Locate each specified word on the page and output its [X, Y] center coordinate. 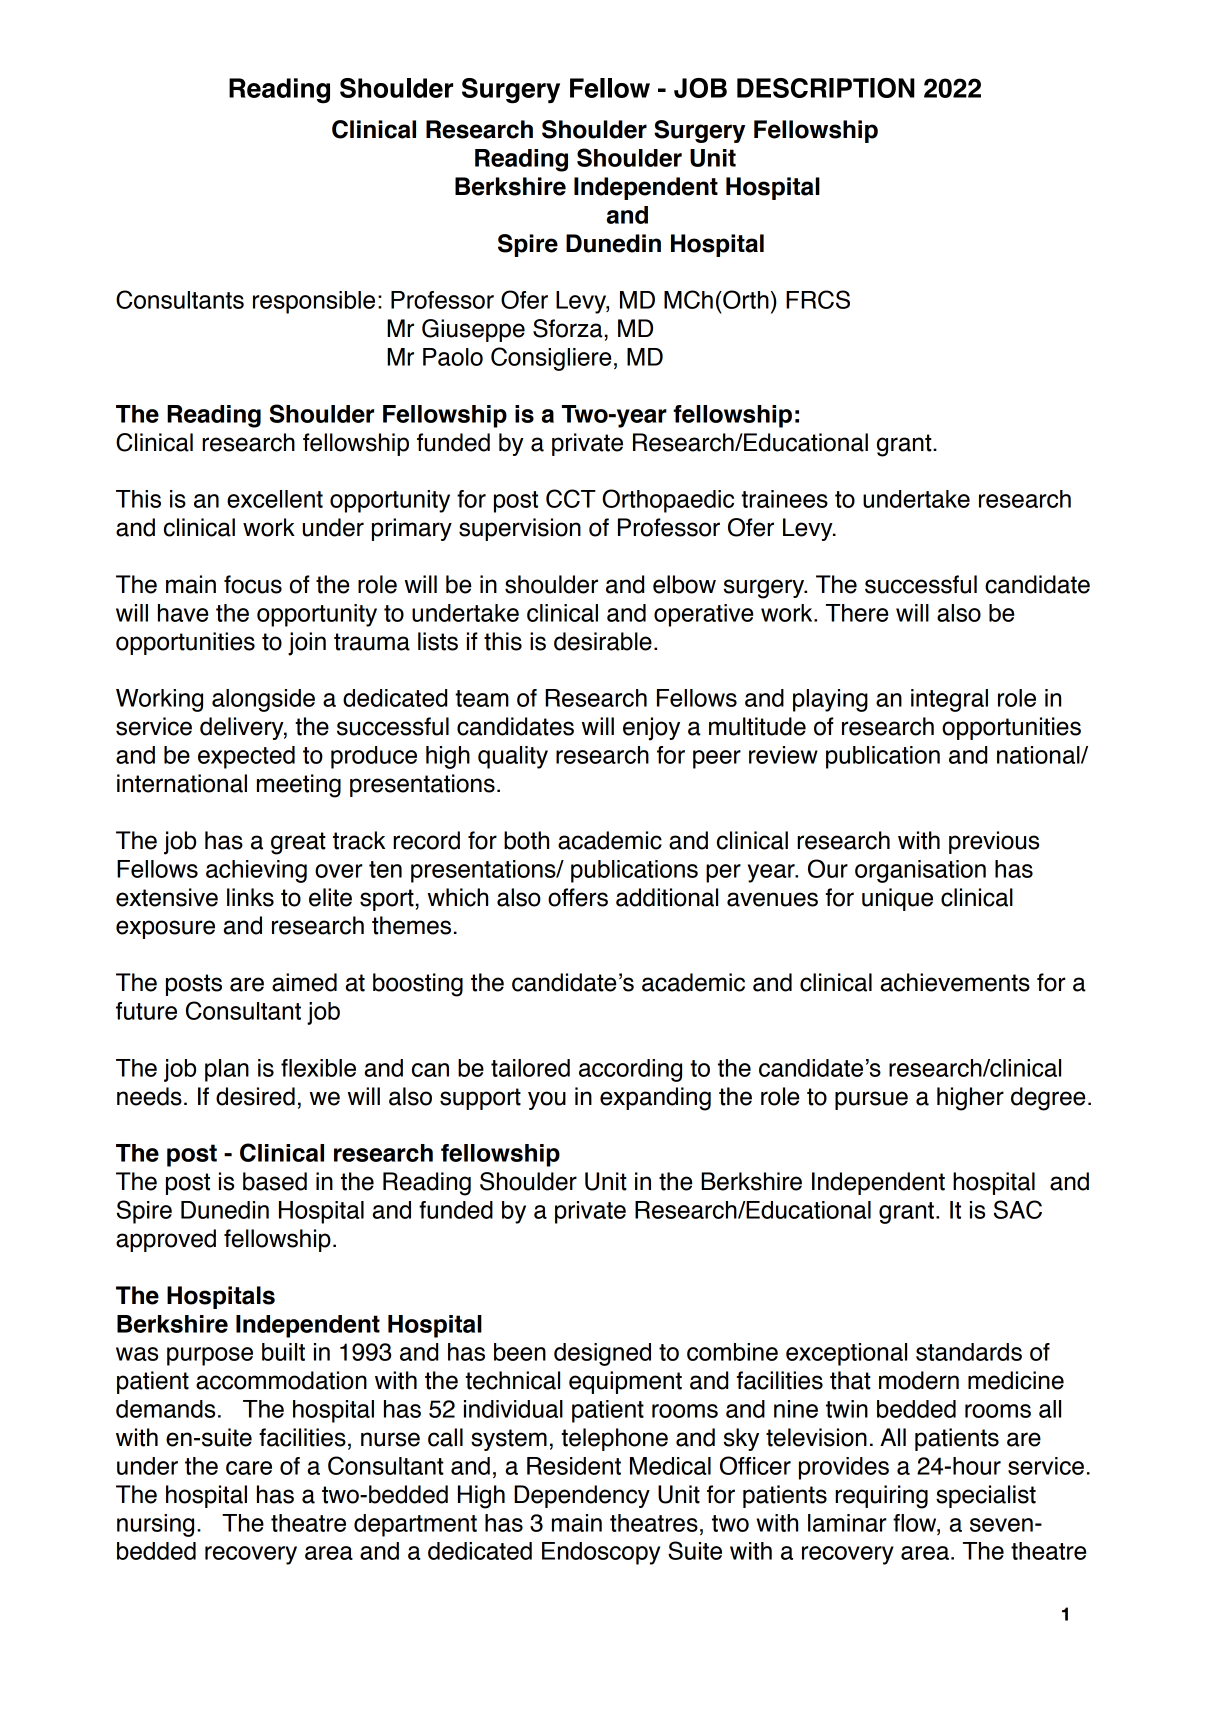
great [298, 843]
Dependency [582, 1496]
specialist [986, 1496]
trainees [784, 499]
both [526, 840]
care [249, 1468]
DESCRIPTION [826, 88]
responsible [314, 302]
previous [994, 842]
